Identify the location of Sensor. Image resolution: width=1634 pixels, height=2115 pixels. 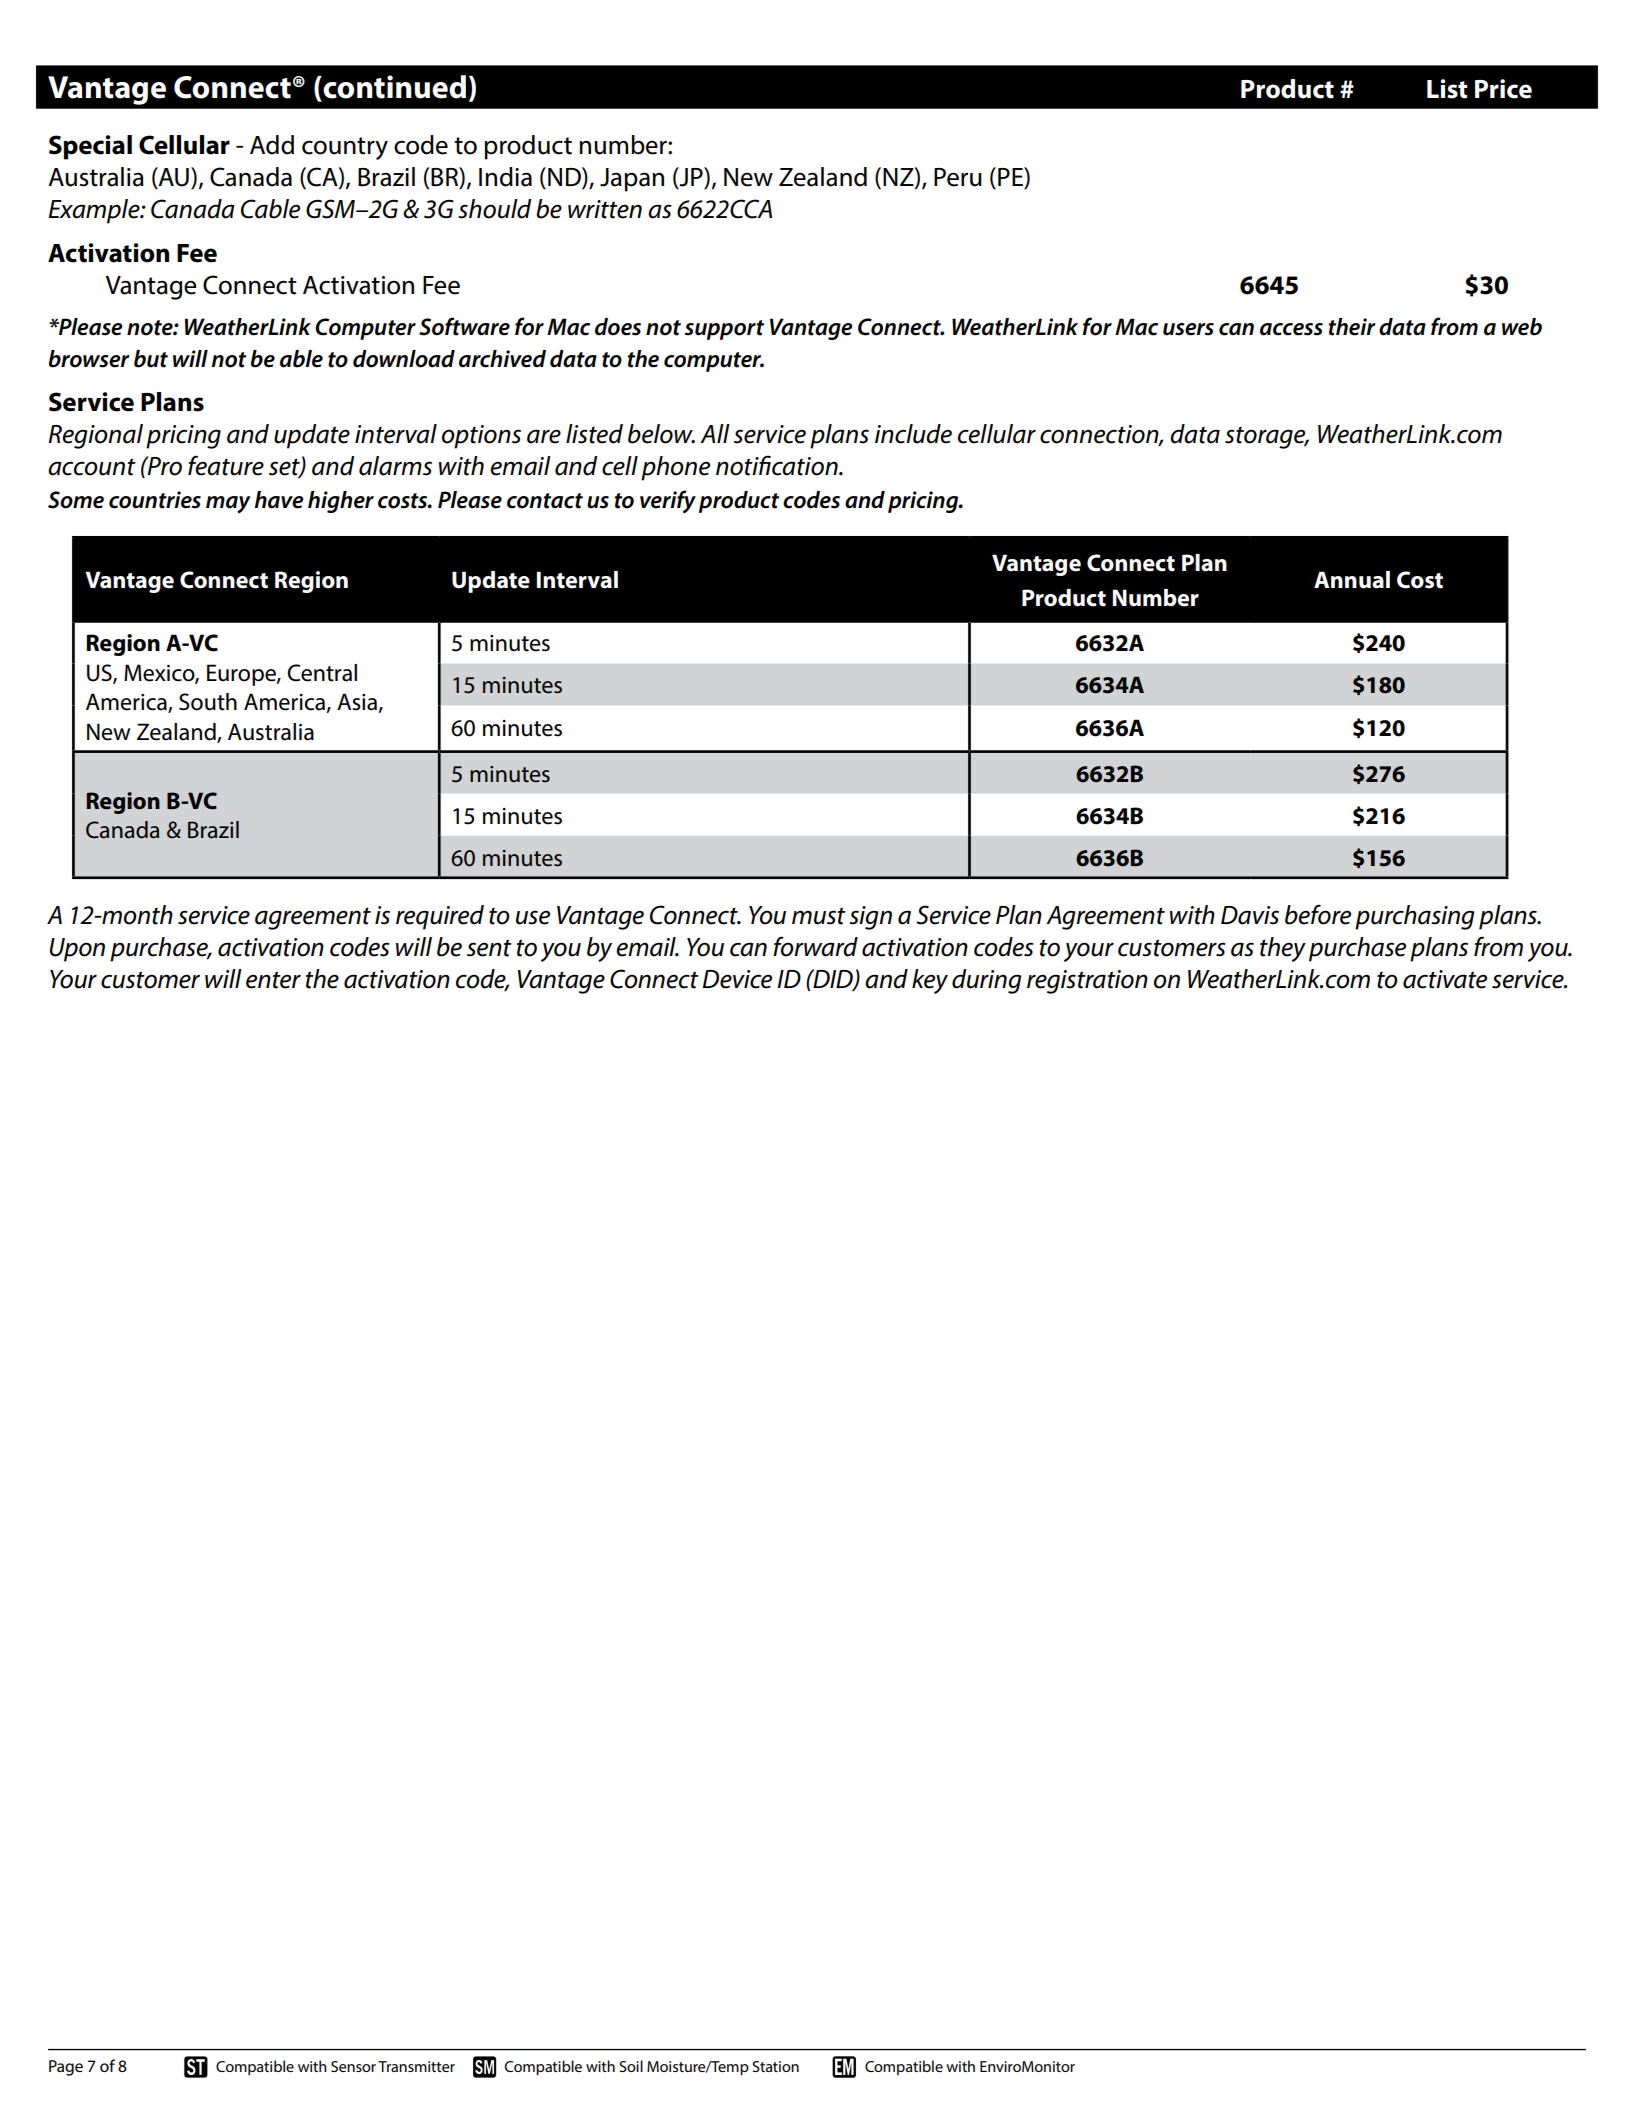
(353, 2066).
